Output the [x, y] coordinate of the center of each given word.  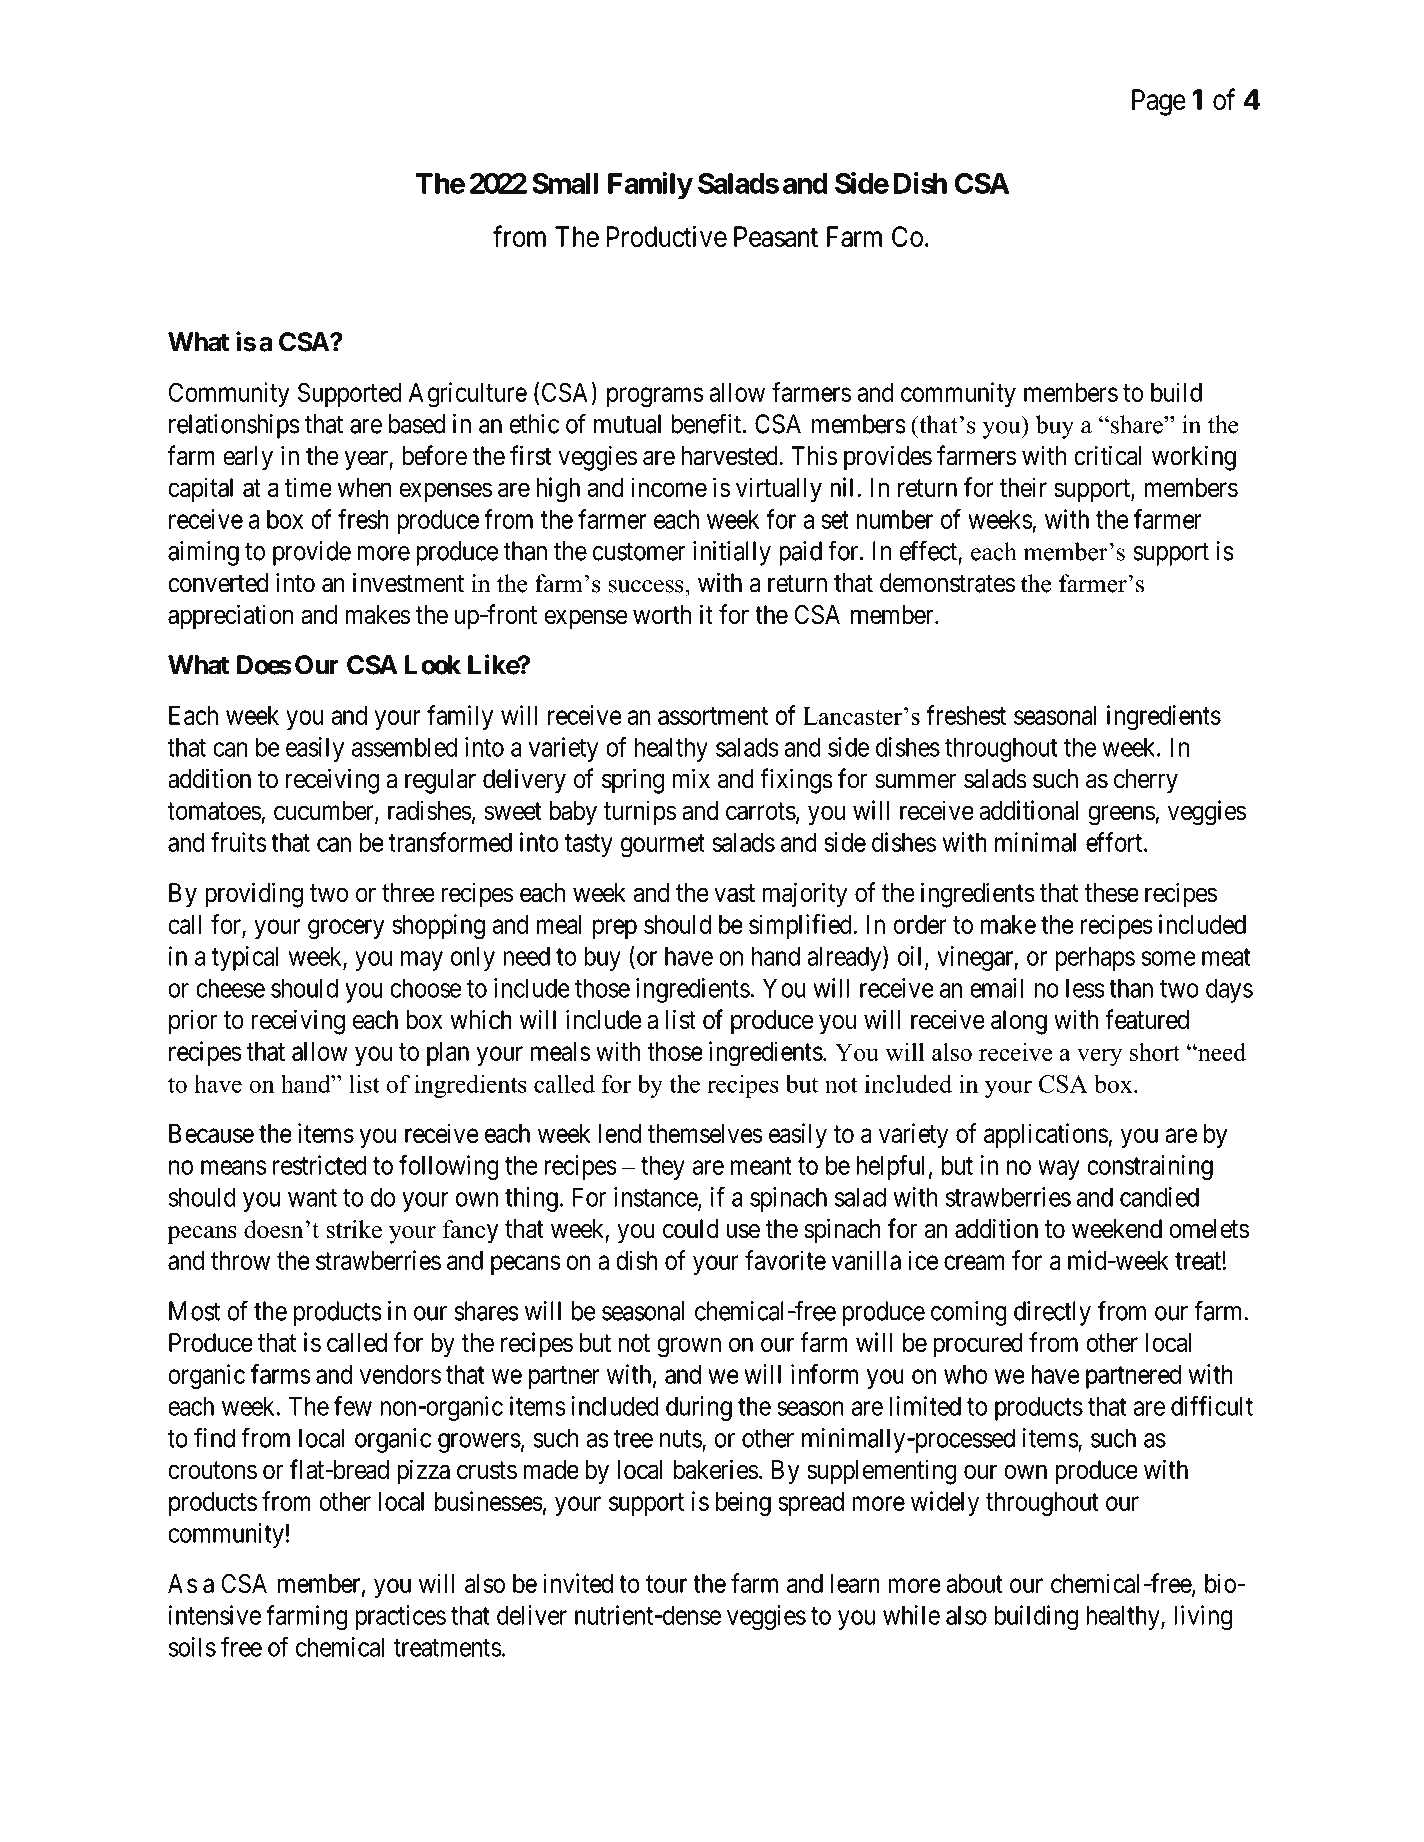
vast [734, 894]
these [1112, 893]
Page [1159, 102]
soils [192, 1647]
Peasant [776, 236]
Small [565, 183]
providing [254, 895]
